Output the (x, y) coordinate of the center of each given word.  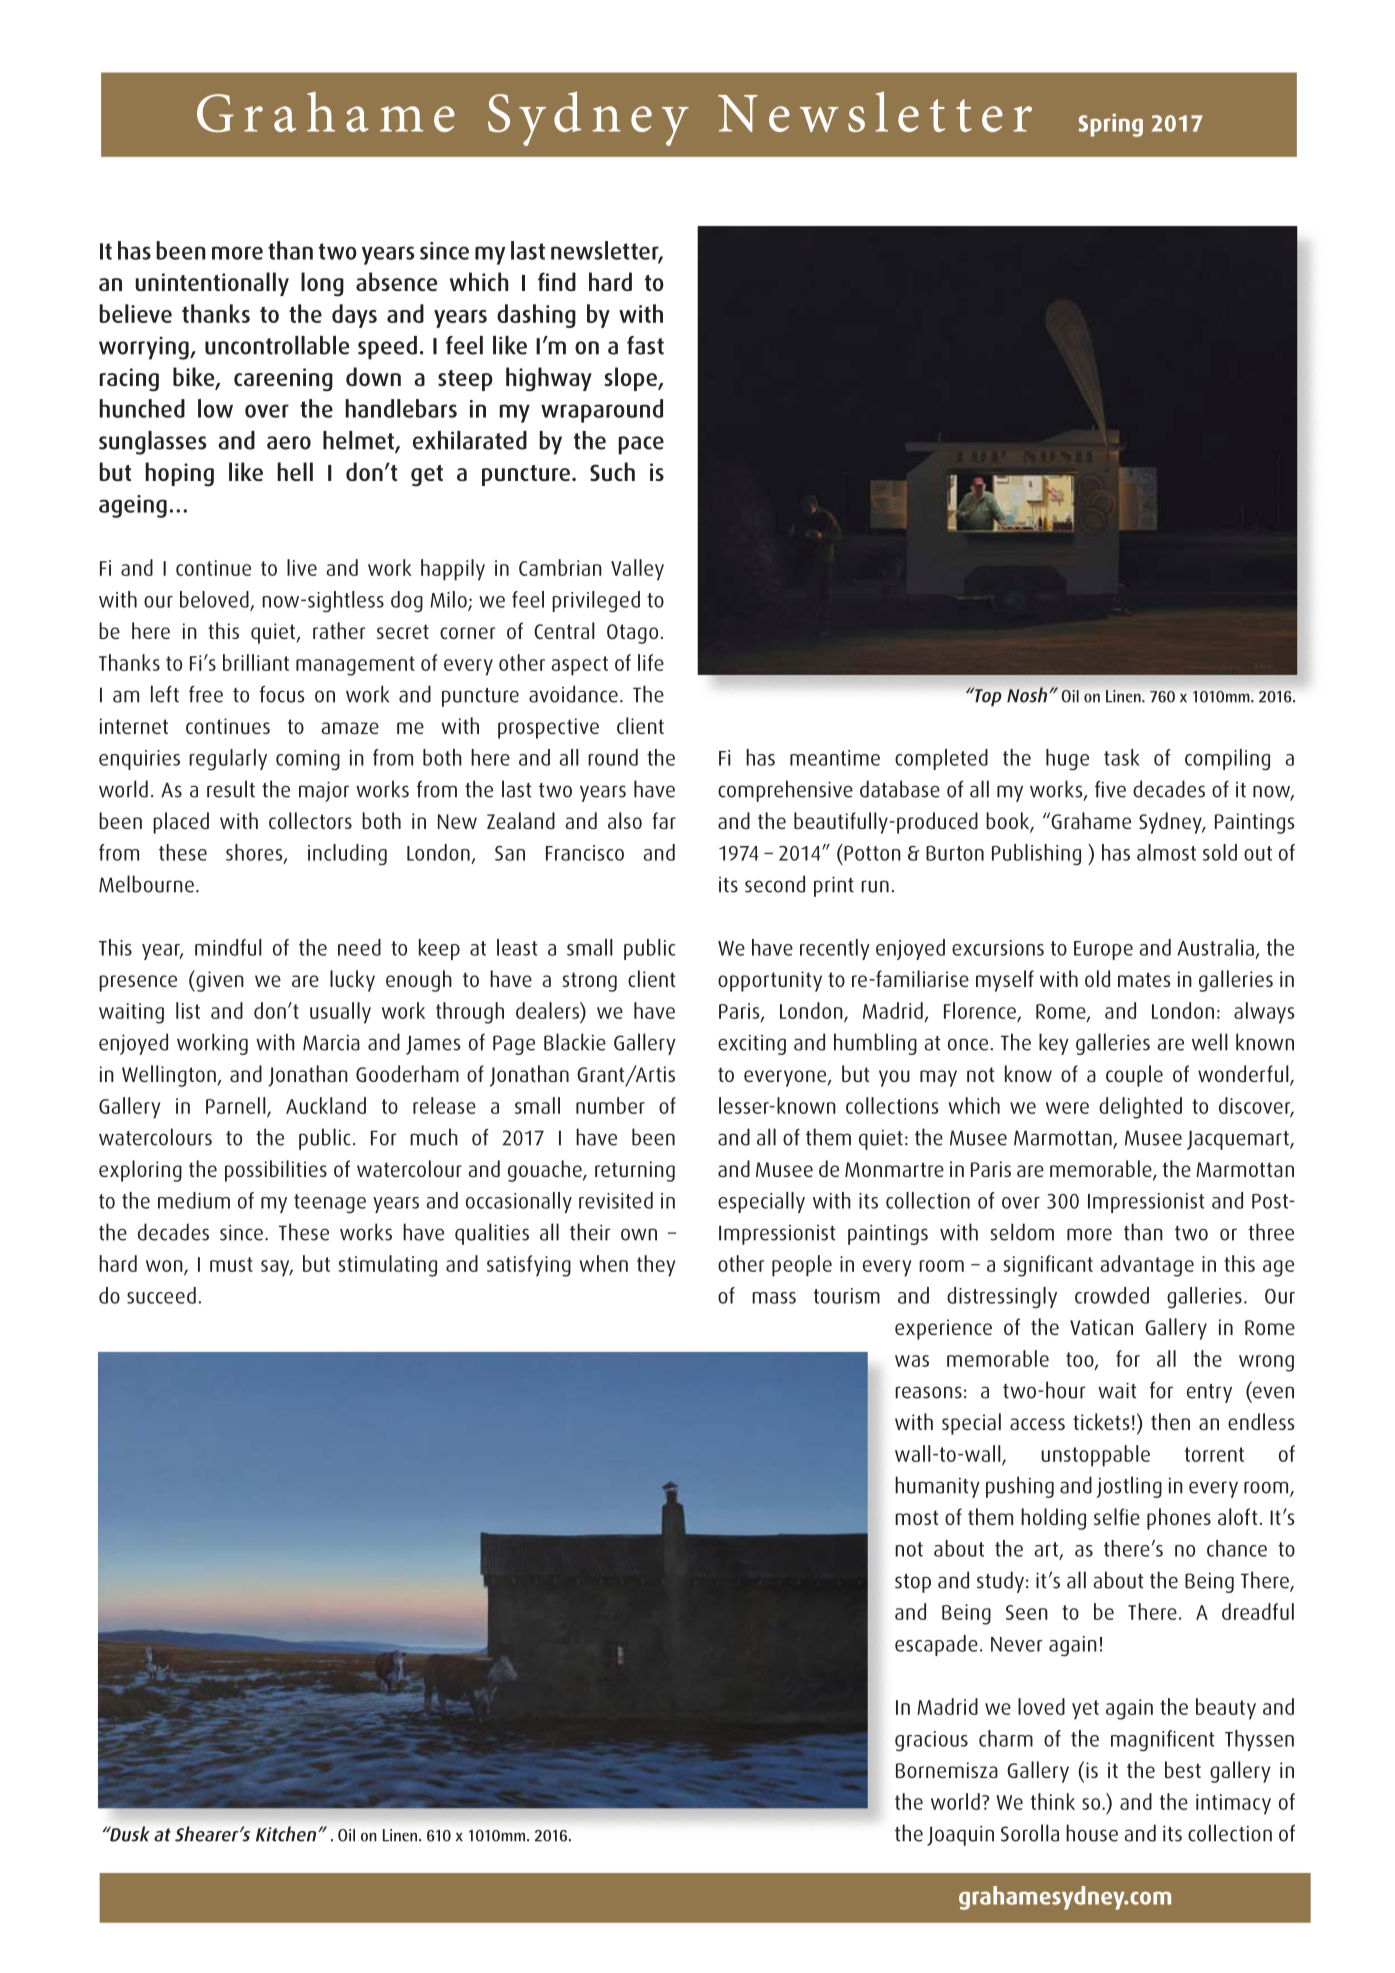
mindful (228, 947)
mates (1144, 979)
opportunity (770, 981)
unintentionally (212, 284)
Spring (1110, 125)
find (557, 281)
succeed (161, 1295)
